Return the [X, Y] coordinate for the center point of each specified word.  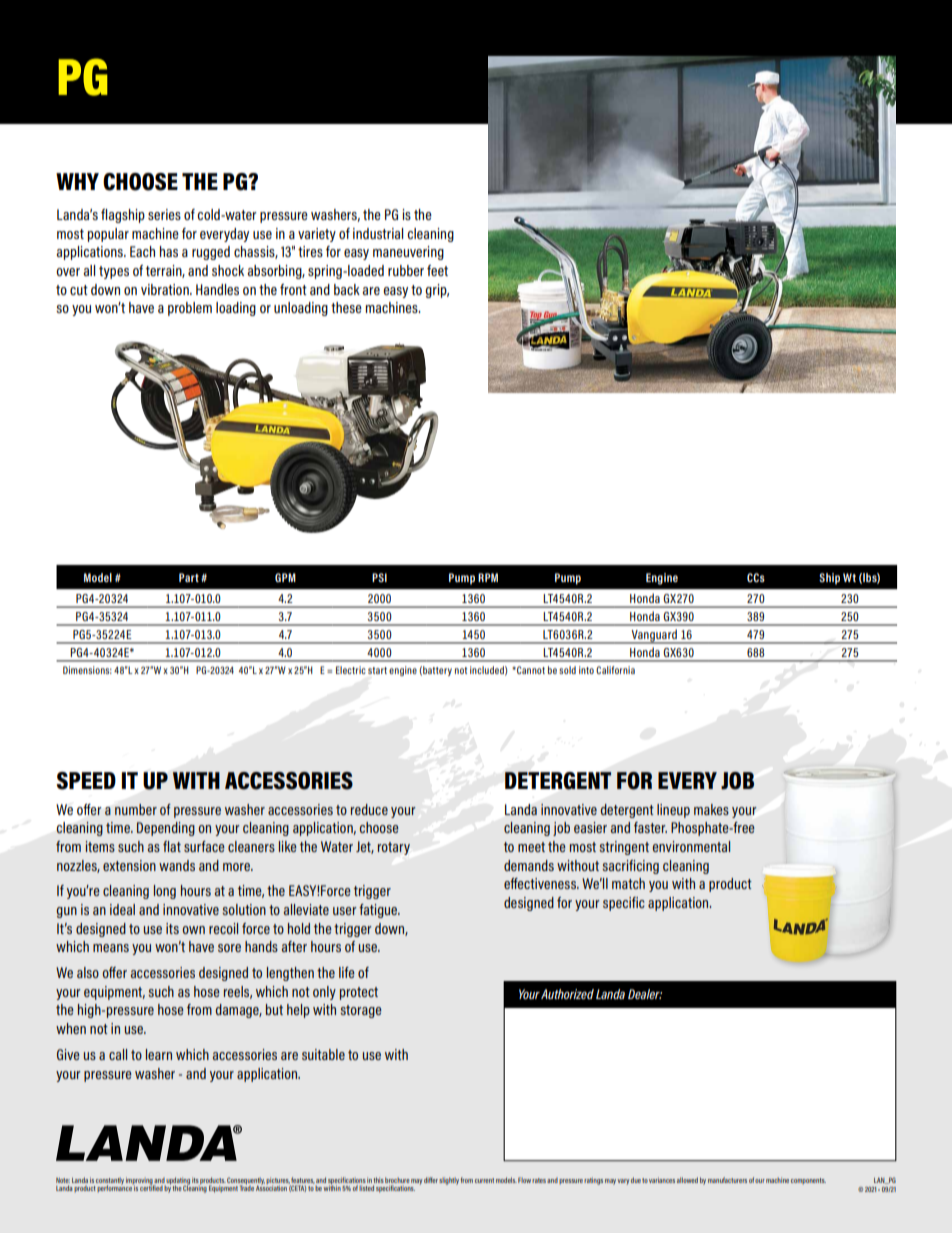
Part [189, 577]
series [164, 214]
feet [437, 270]
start [377, 670]
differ [431, 1180]
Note [63, 1180]
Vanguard [654, 636]
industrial [378, 233]
